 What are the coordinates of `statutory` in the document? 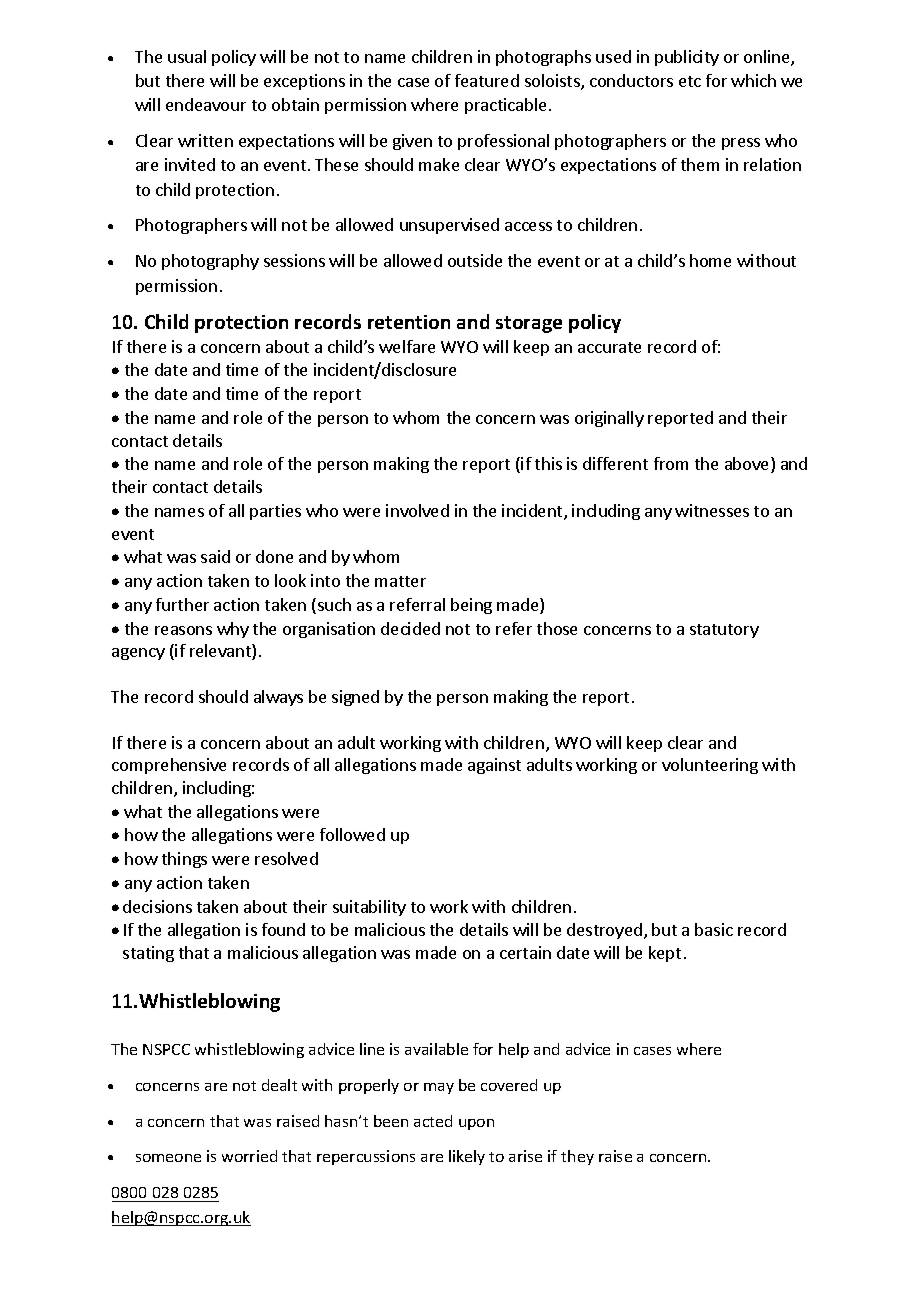 It's located at (724, 631).
